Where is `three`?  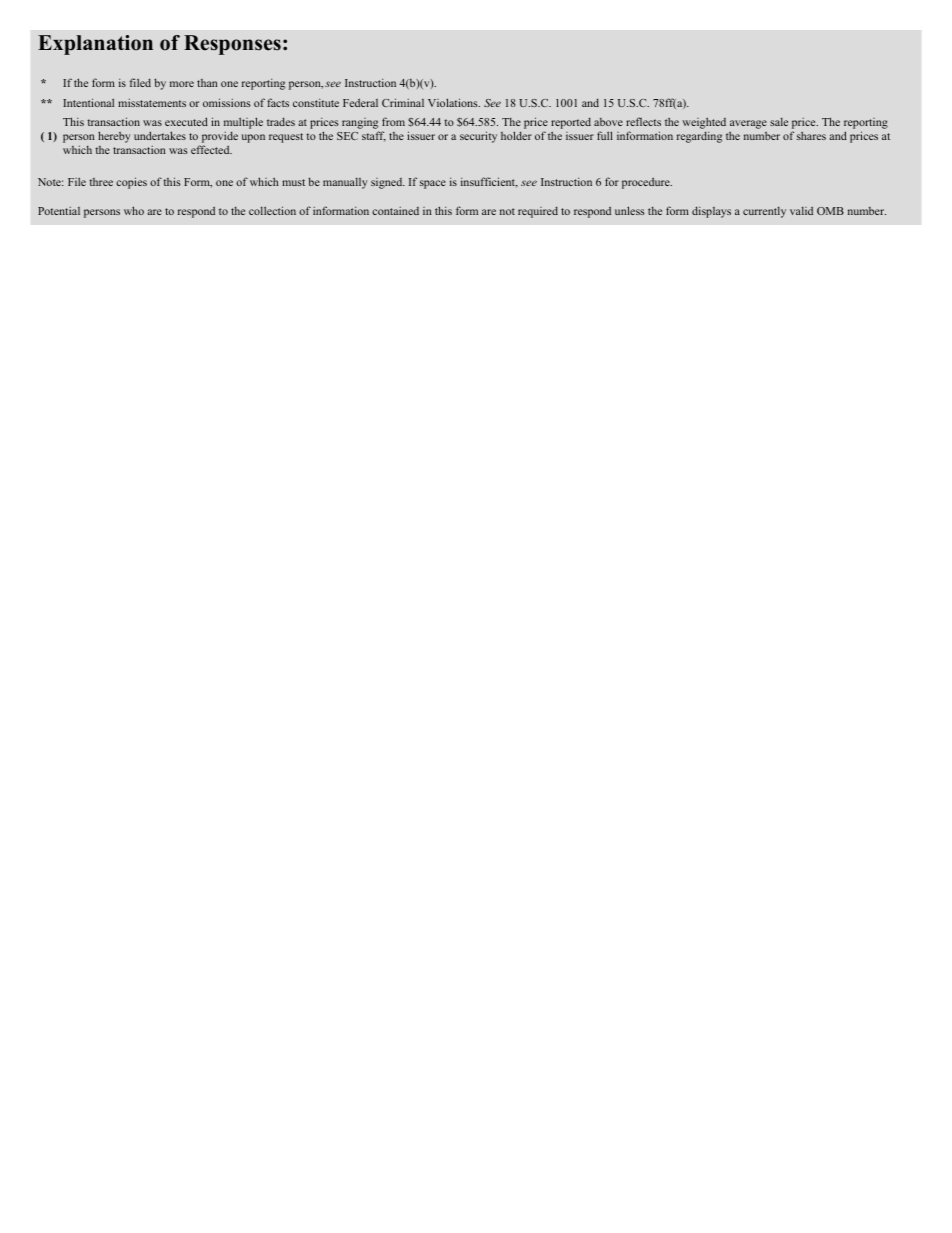
three is located at coordinates (101, 182).
